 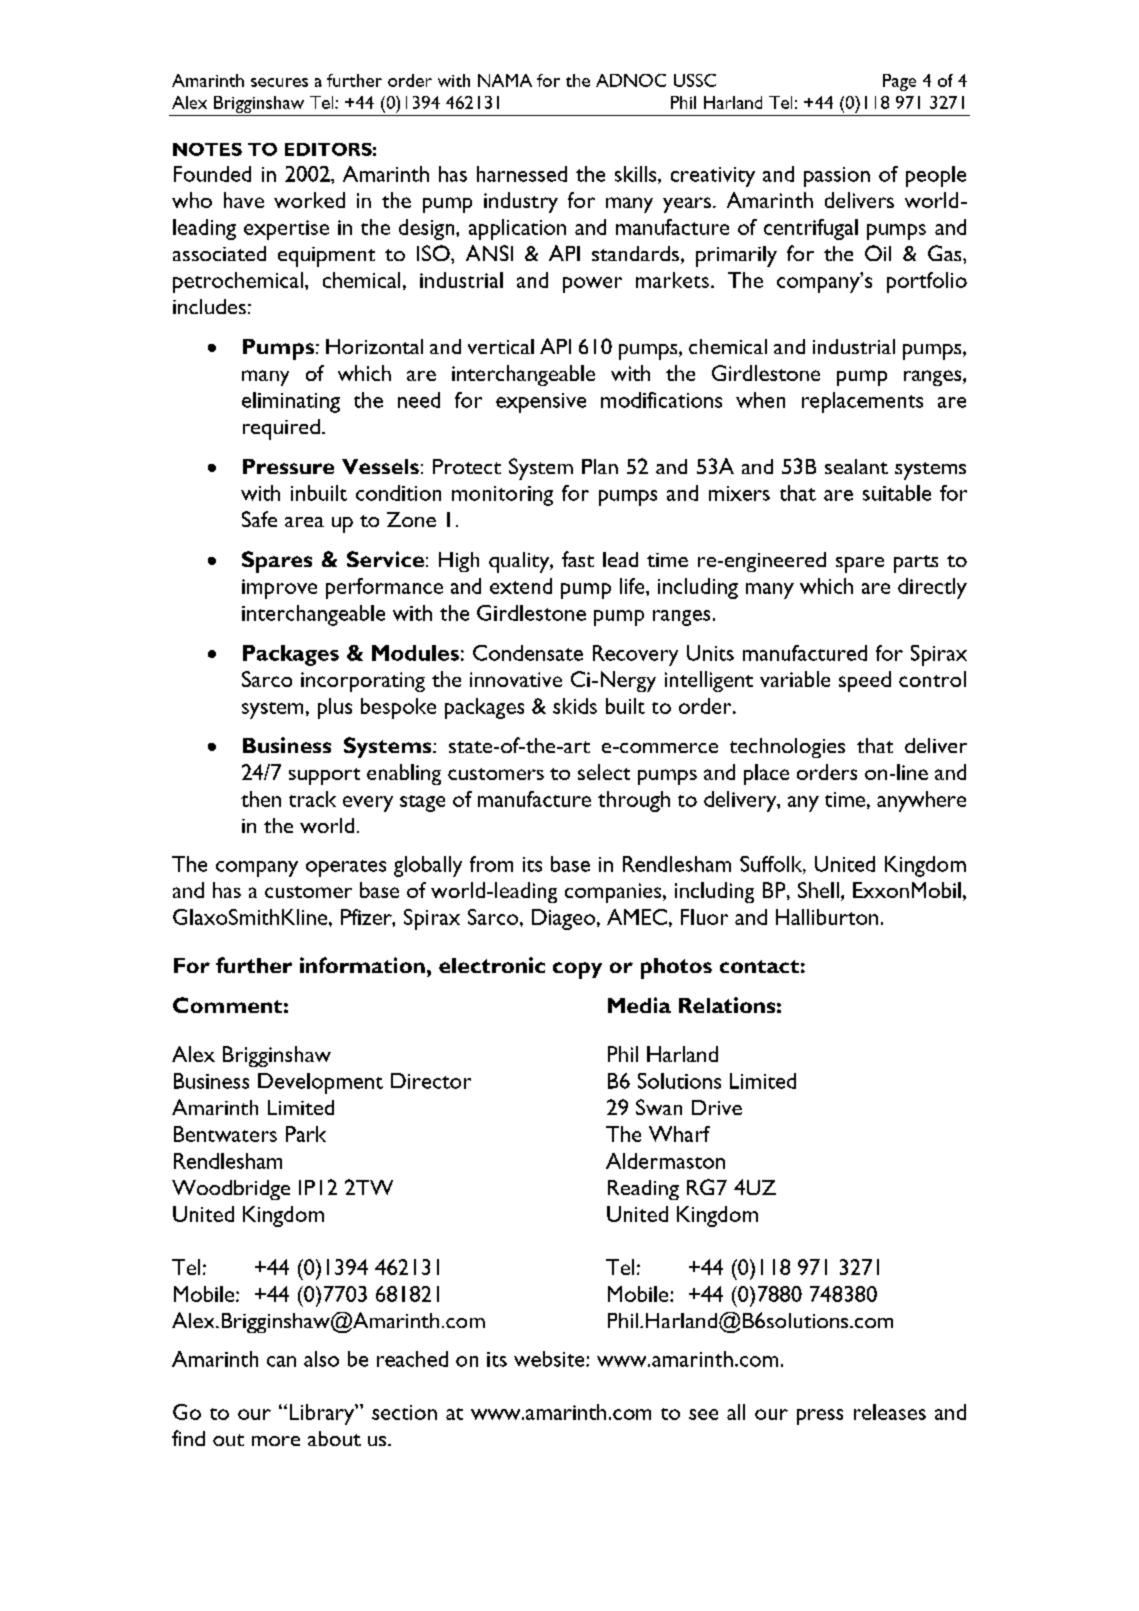 I want to click on Page, so click(x=899, y=82).
